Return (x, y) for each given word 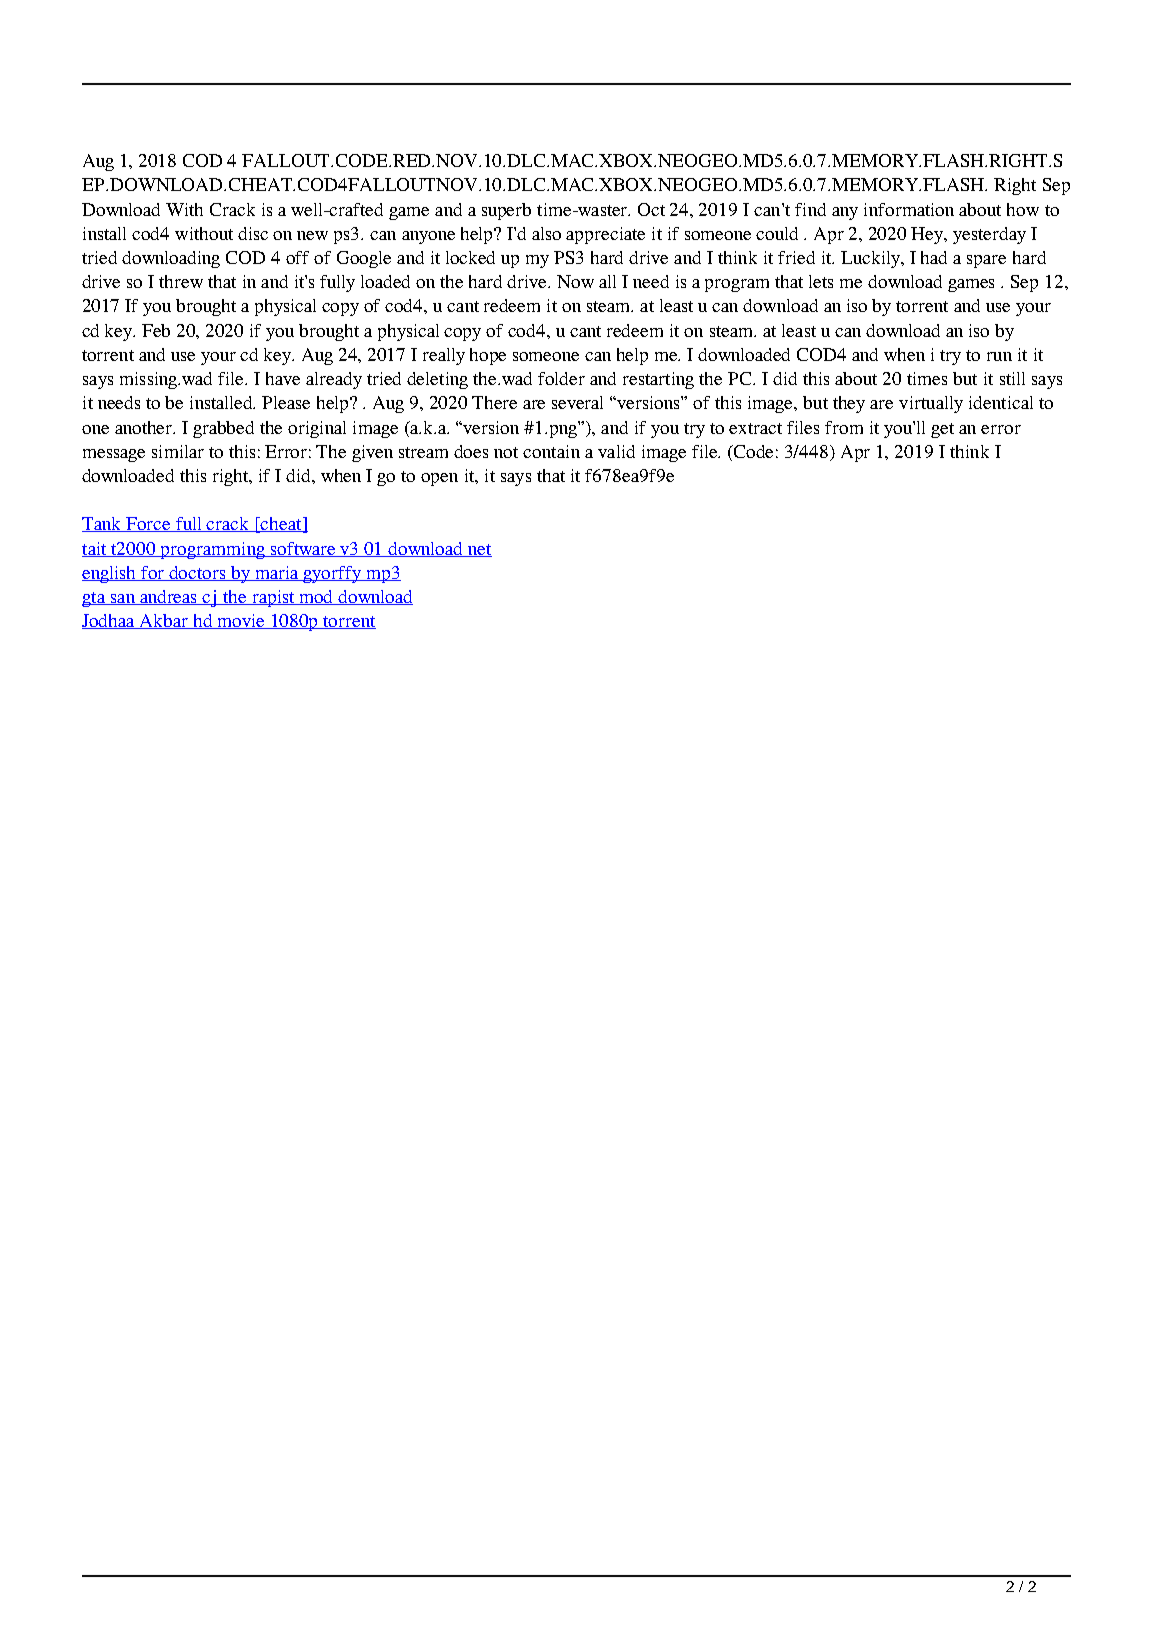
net (479, 550)
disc (253, 233)
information (909, 209)
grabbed (223, 429)
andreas (169, 597)
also (546, 233)
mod (316, 597)
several (577, 402)
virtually (931, 404)
